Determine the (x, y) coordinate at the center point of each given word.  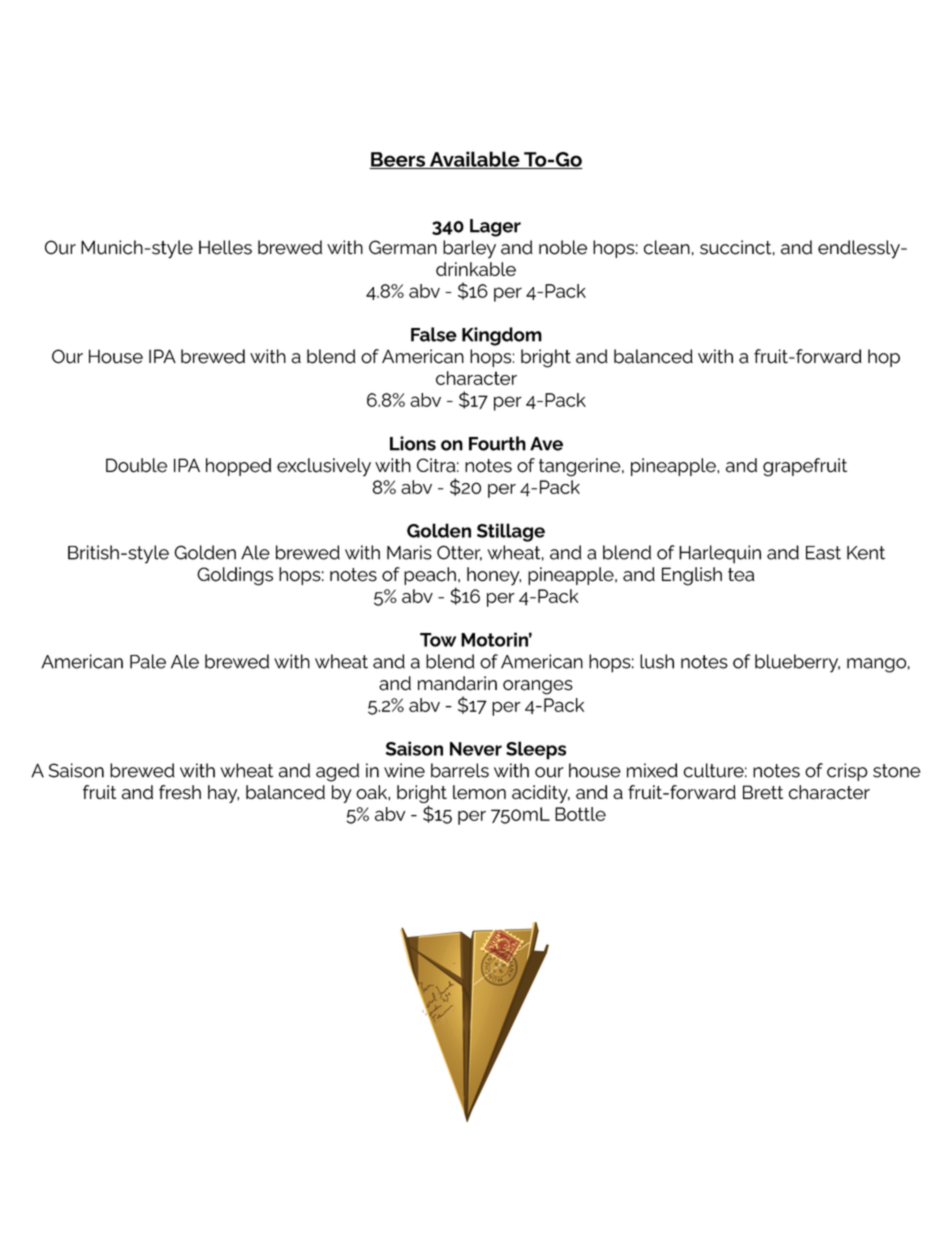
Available (474, 160)
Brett (763, 792)
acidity (541, 794)
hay (223, 794)
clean (667, 247)
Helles (225, 247)
